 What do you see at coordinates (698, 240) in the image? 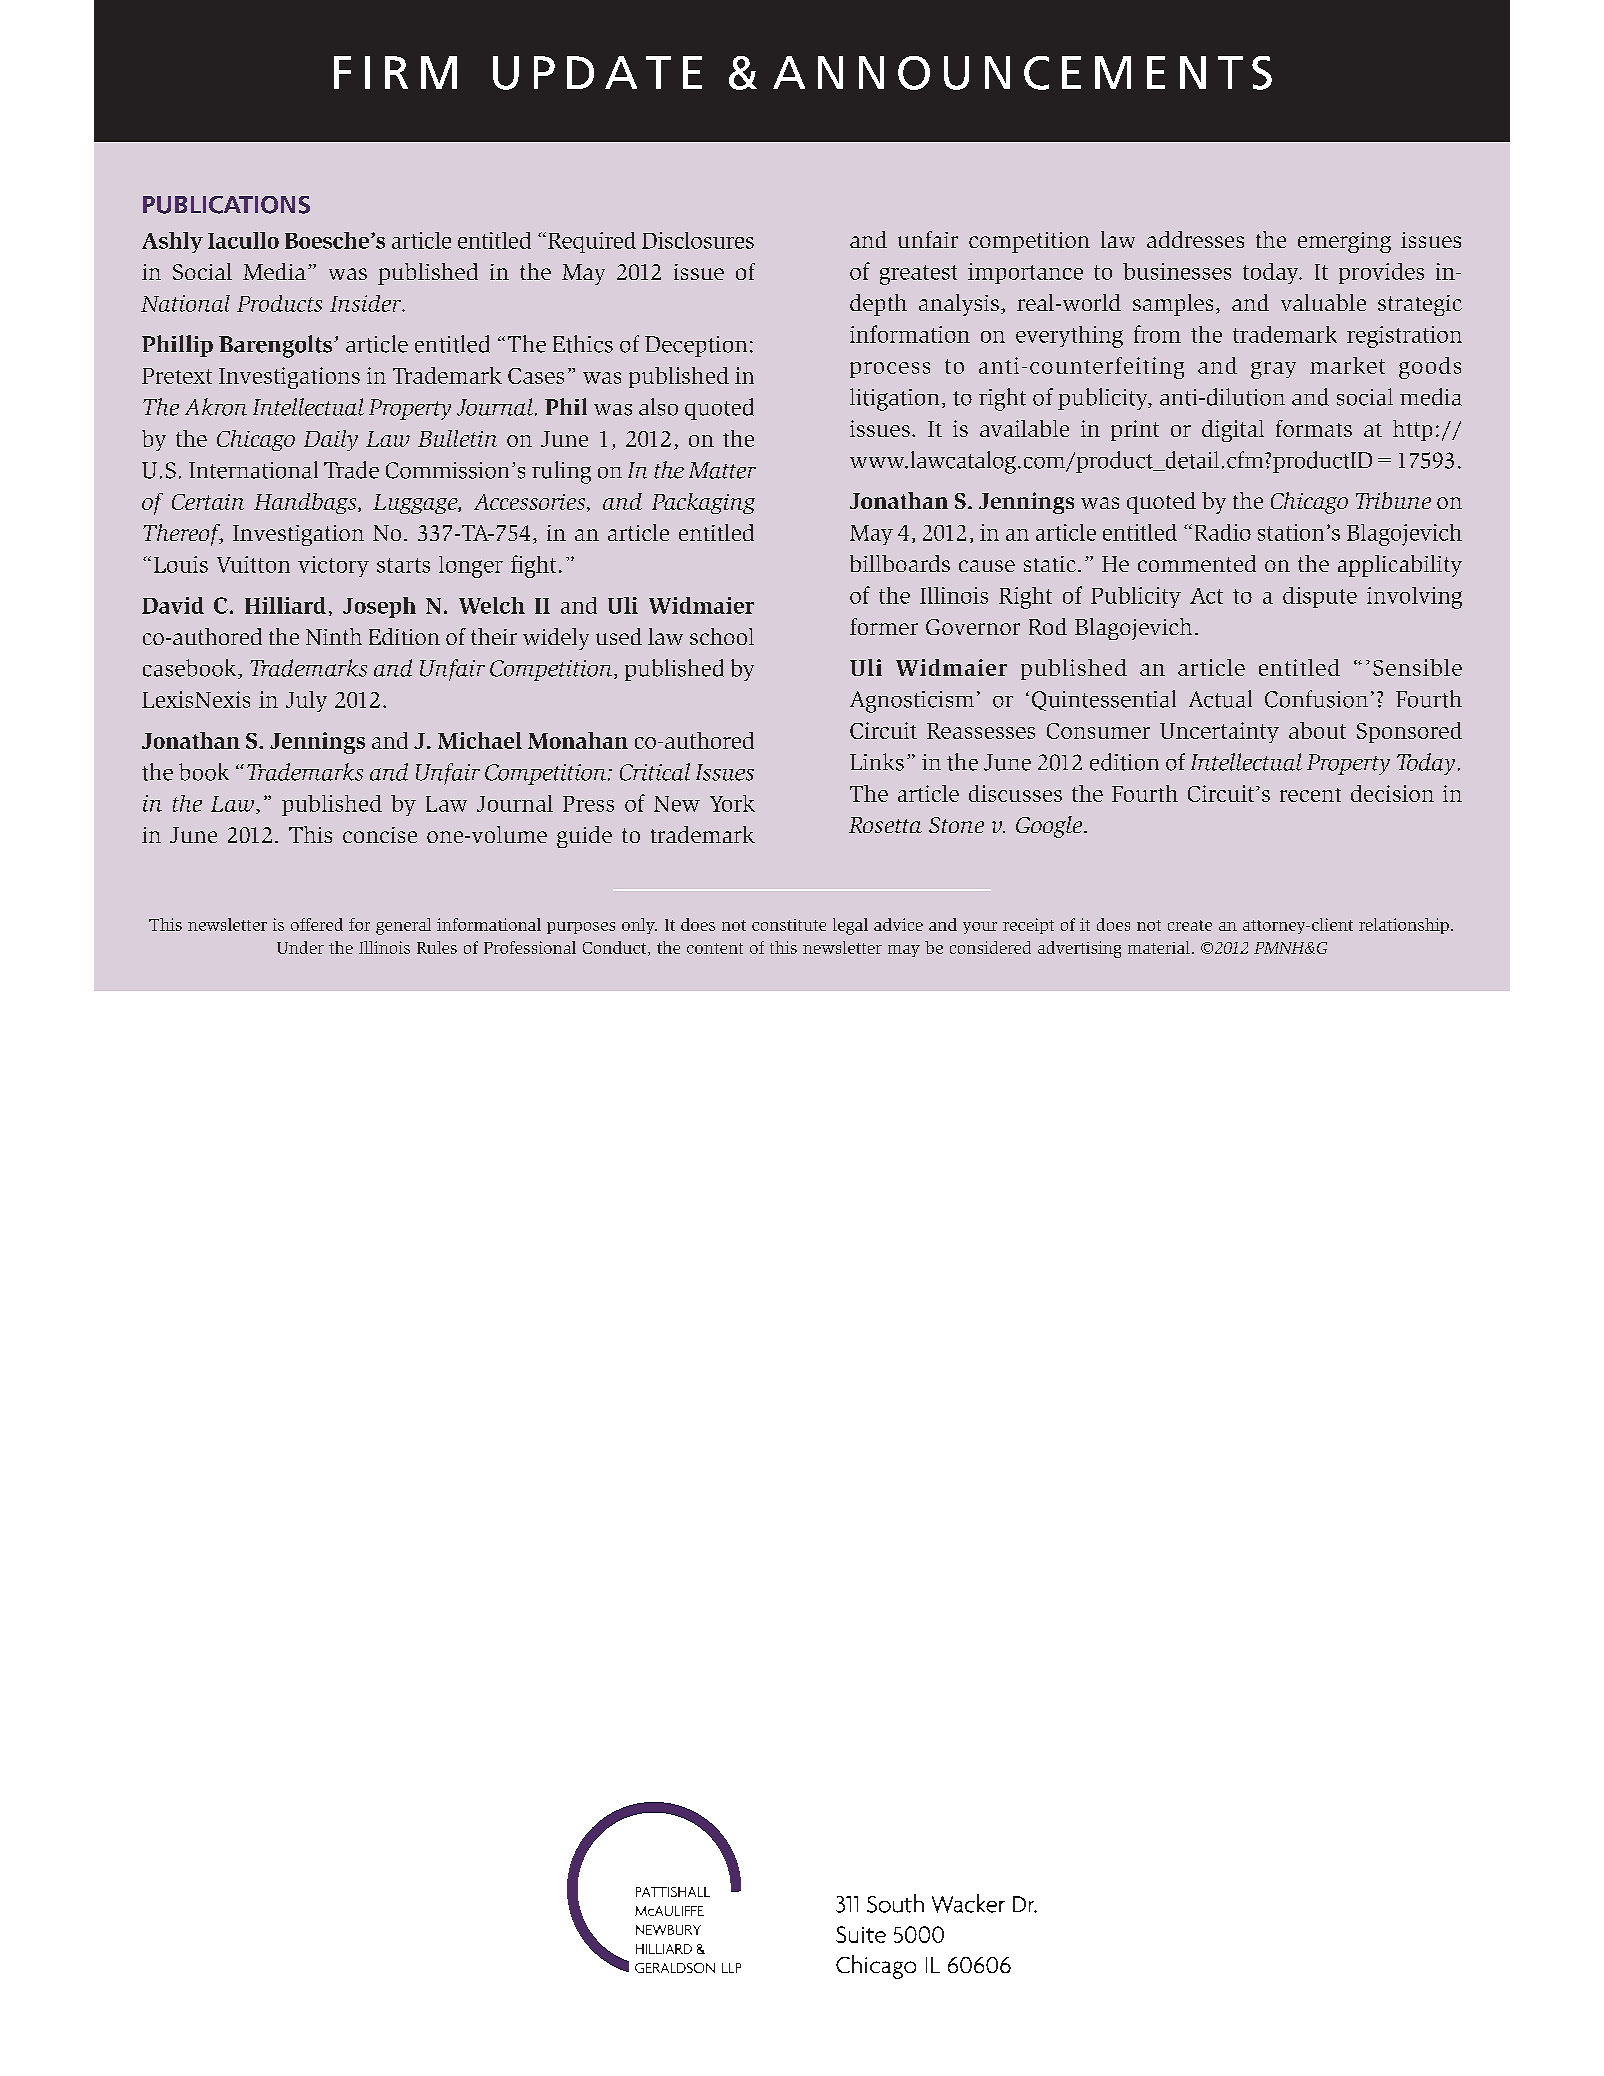
I see `Disclosures` at bounding box center [698, 240].
